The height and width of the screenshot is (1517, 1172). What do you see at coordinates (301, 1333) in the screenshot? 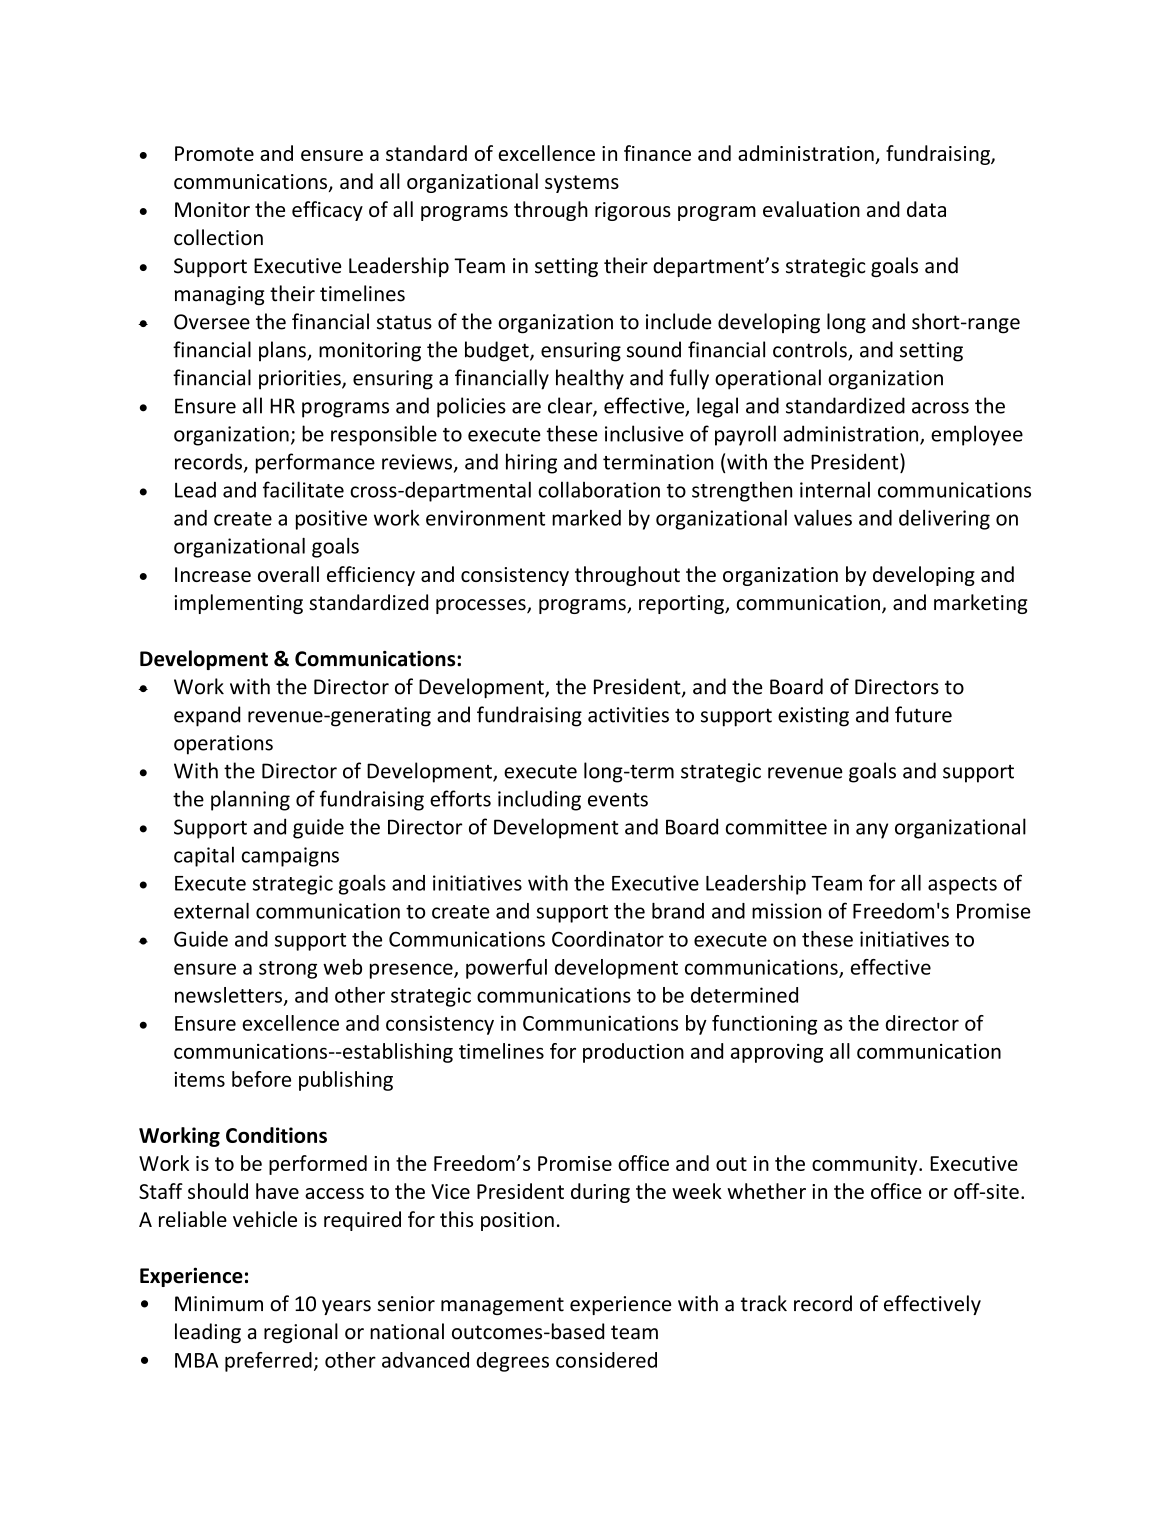
I see `regional` at bounding box center [301, 1333].
